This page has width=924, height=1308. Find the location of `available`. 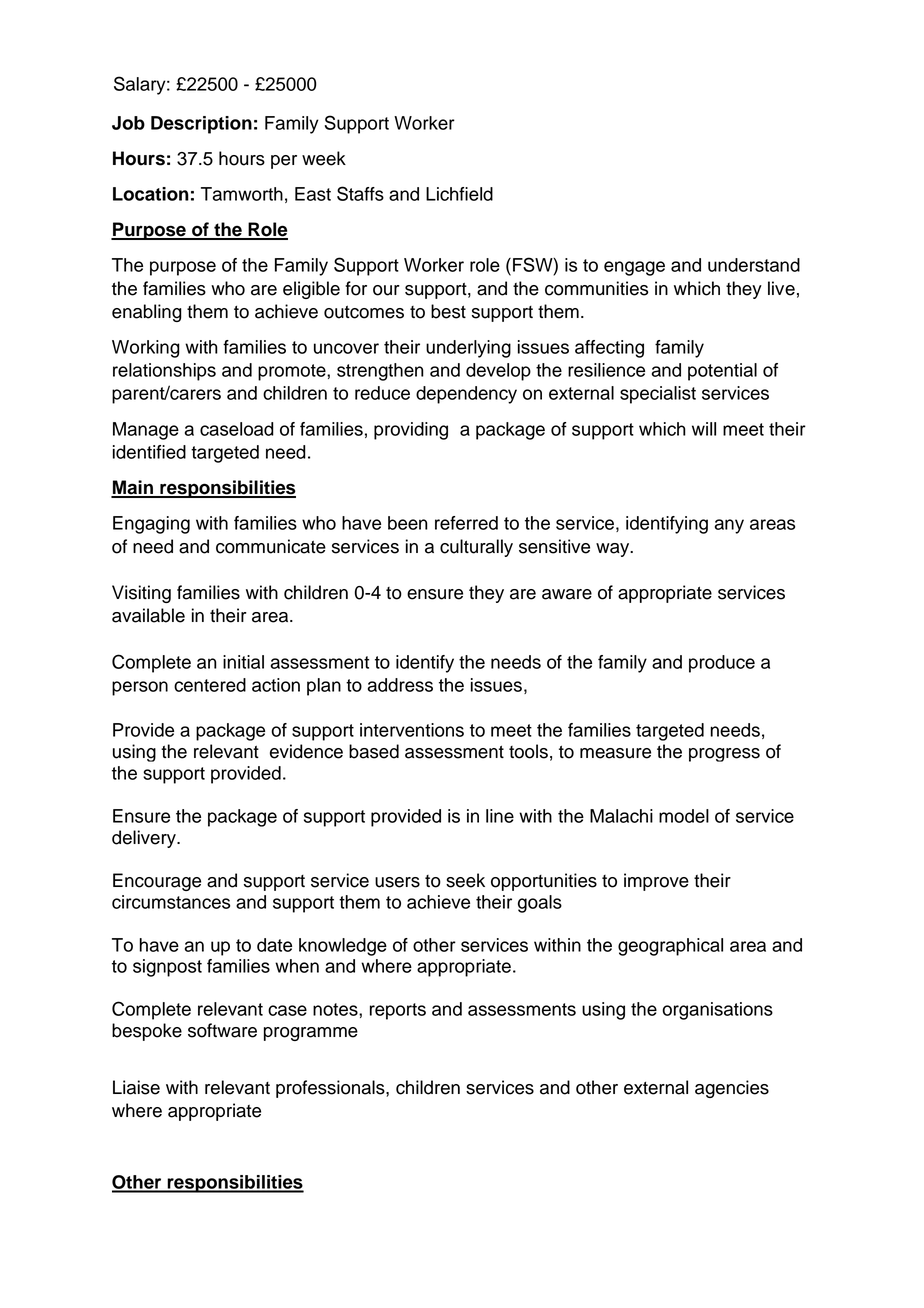

available is located at coordinates (148, 615).
